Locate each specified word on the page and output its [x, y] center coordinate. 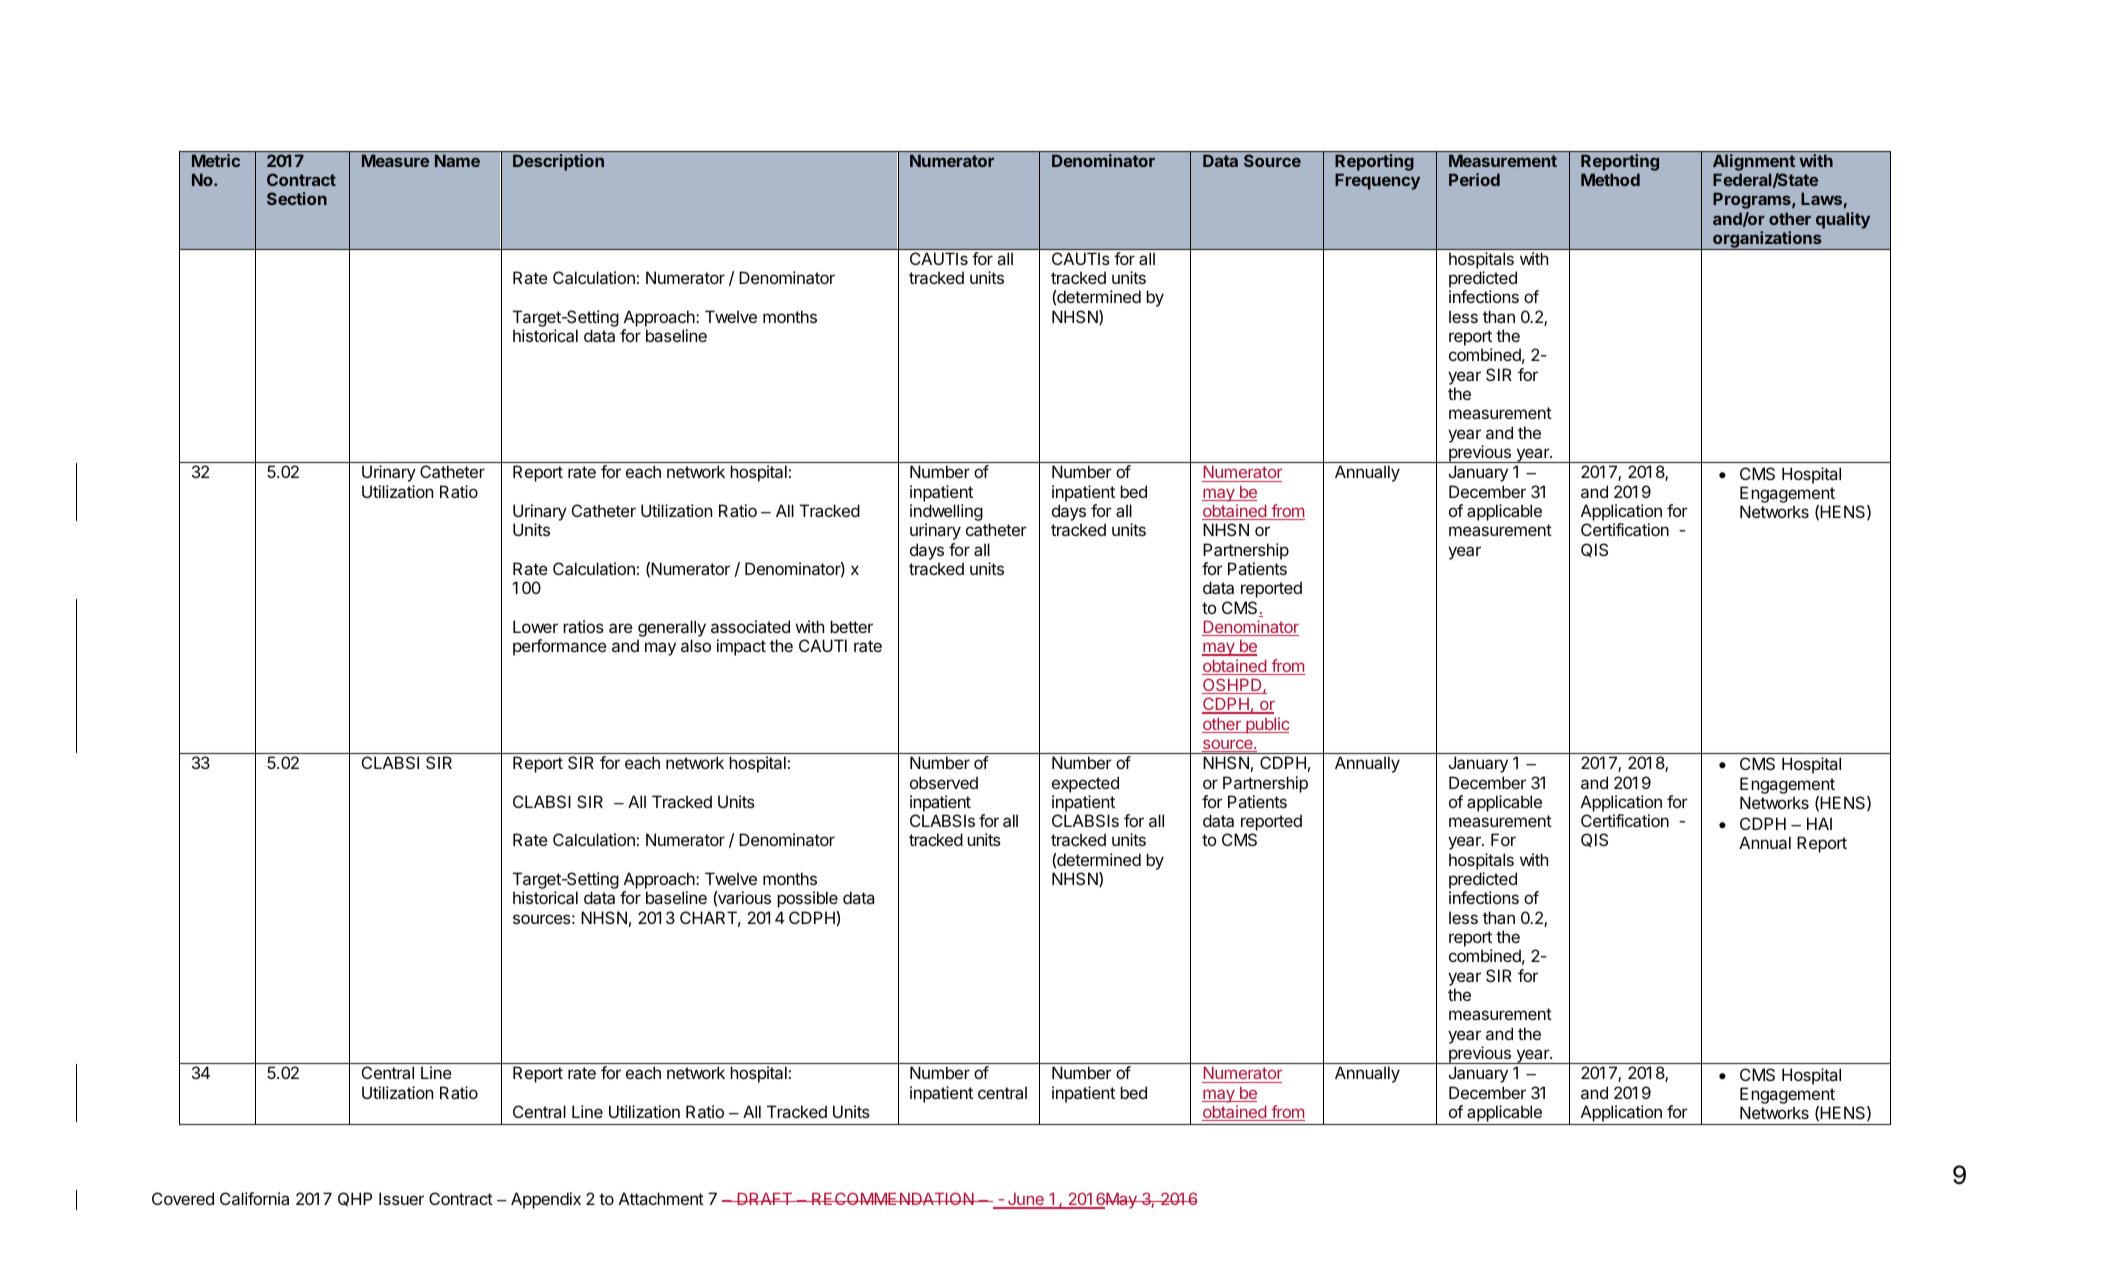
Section [297, 198]
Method [1610, 179]
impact [741, 647]
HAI [1819, 823]
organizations [1767, 240]
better [851, 626]
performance [560, 647]
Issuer [401, 1198]
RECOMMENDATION [893, 1198]
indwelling [946, 514]
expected [1085, 784]
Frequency [1377, 181]
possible [807, 899]
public [1266, 725]
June [1026, 1200]
